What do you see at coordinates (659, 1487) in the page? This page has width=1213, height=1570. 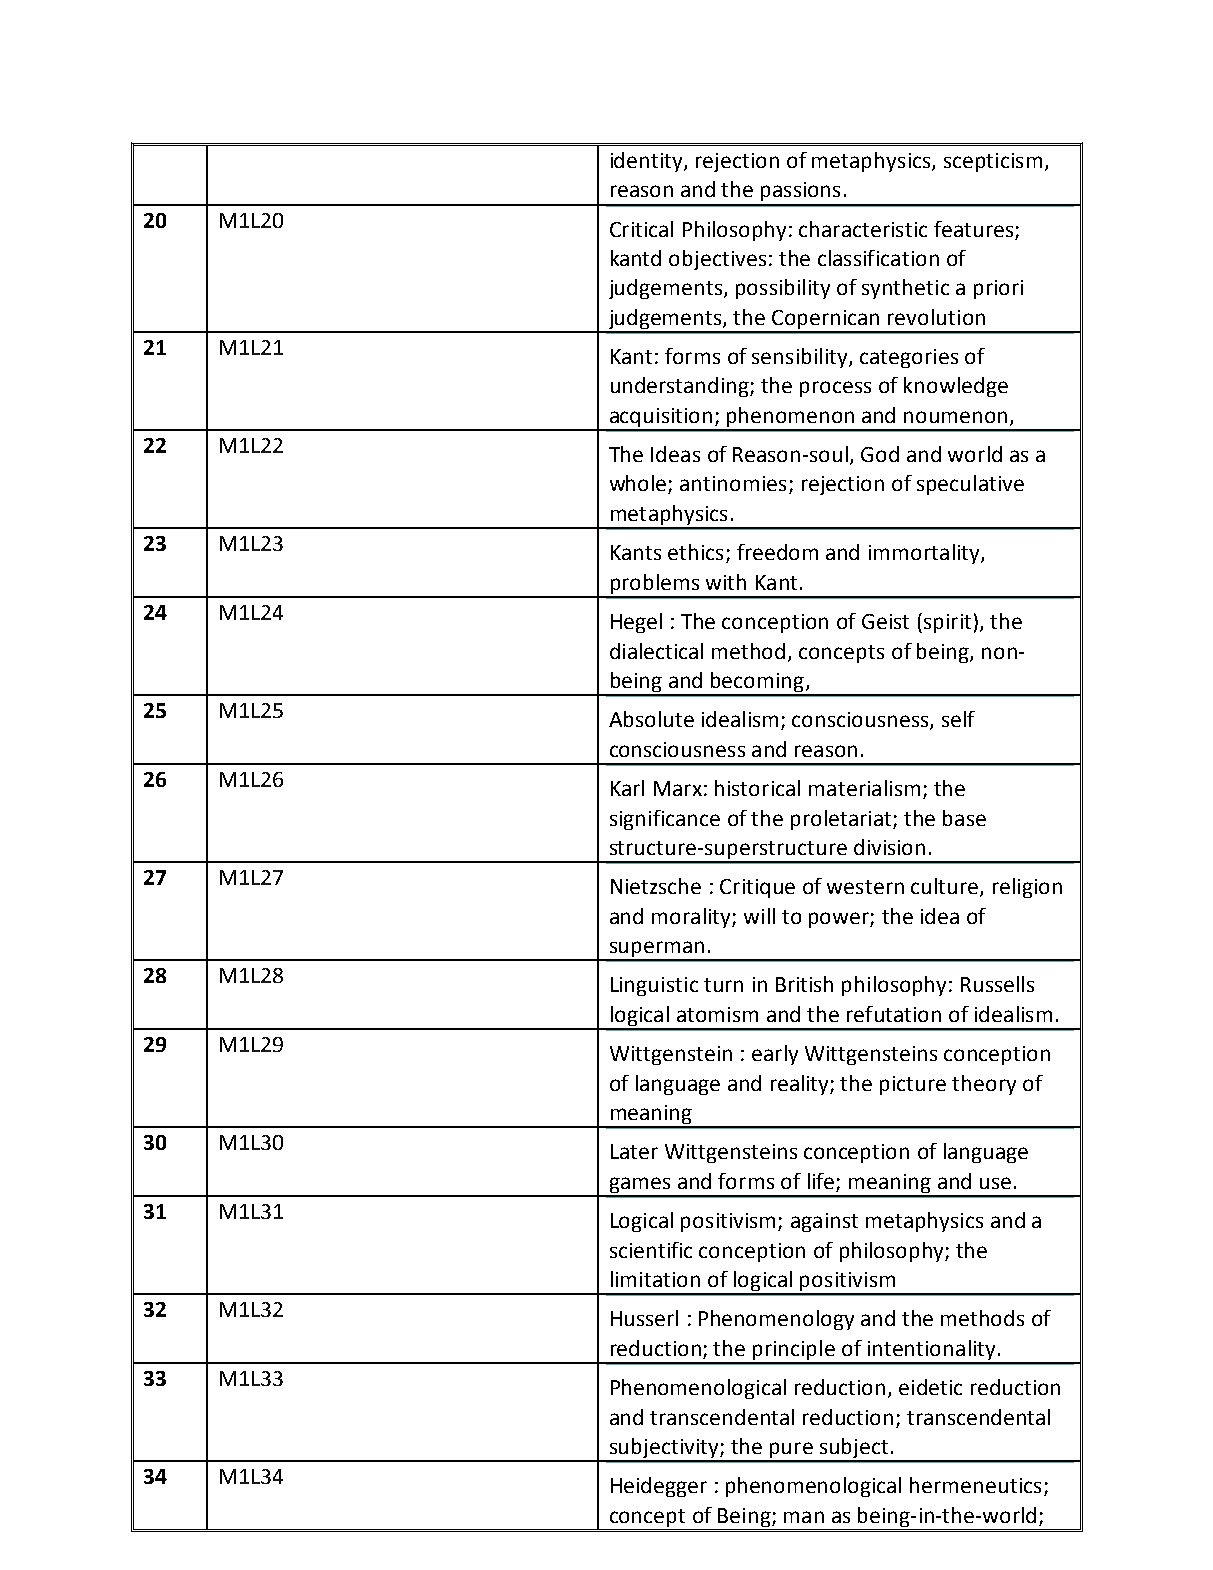 I see `Heidegger` at bounding box center [659, 1487].
